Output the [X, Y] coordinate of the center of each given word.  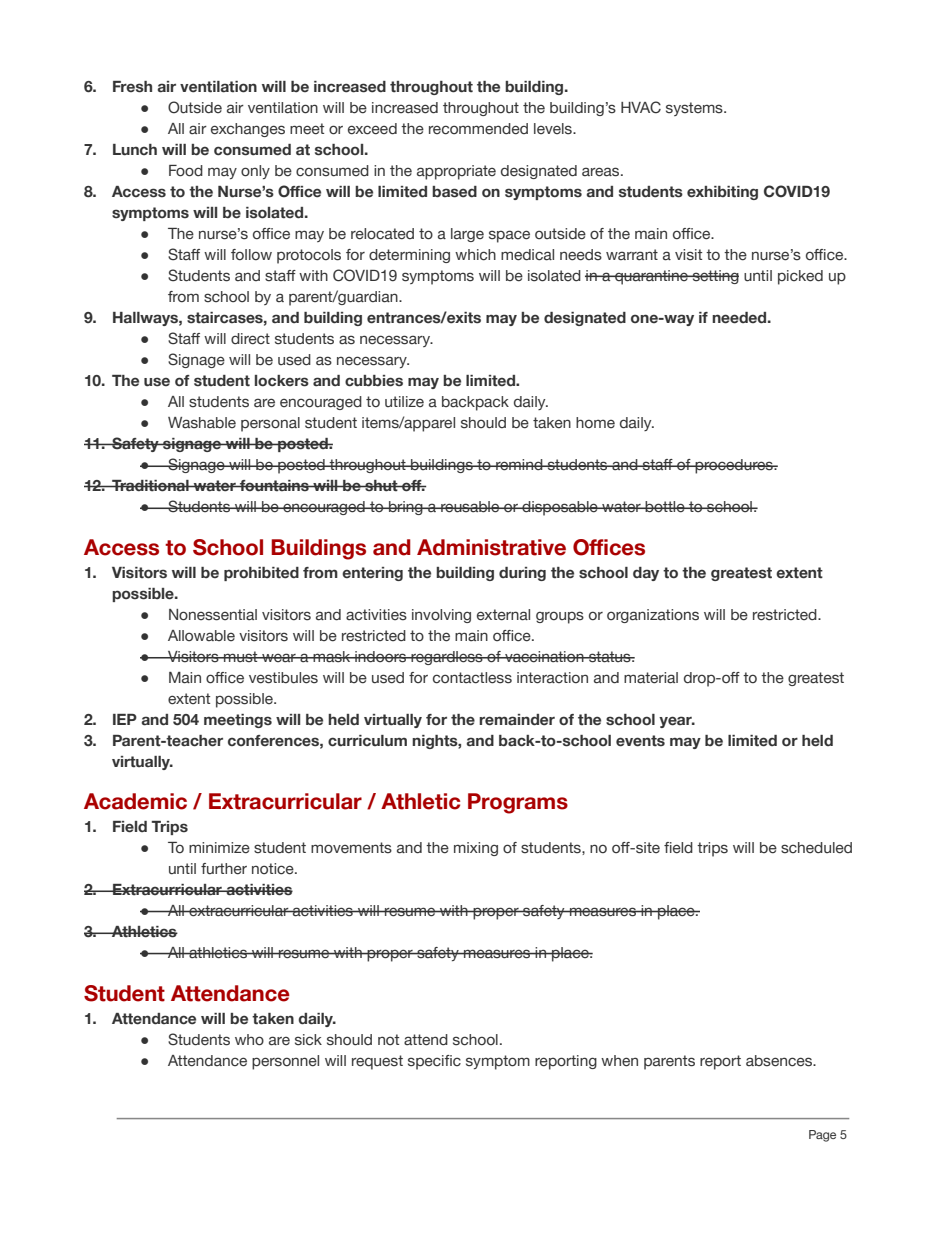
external [503, 615]
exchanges [248, 130]
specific [434, 1062]
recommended [478, 129]
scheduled [816, 848]
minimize [219, 848]
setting [714, 277]
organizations [653, 616]
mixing [476, 849]
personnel [285, 1062]
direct [250, 339]
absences [780, 1061]
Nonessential [213, 615]
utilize [404, 401]
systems [695, 109]
